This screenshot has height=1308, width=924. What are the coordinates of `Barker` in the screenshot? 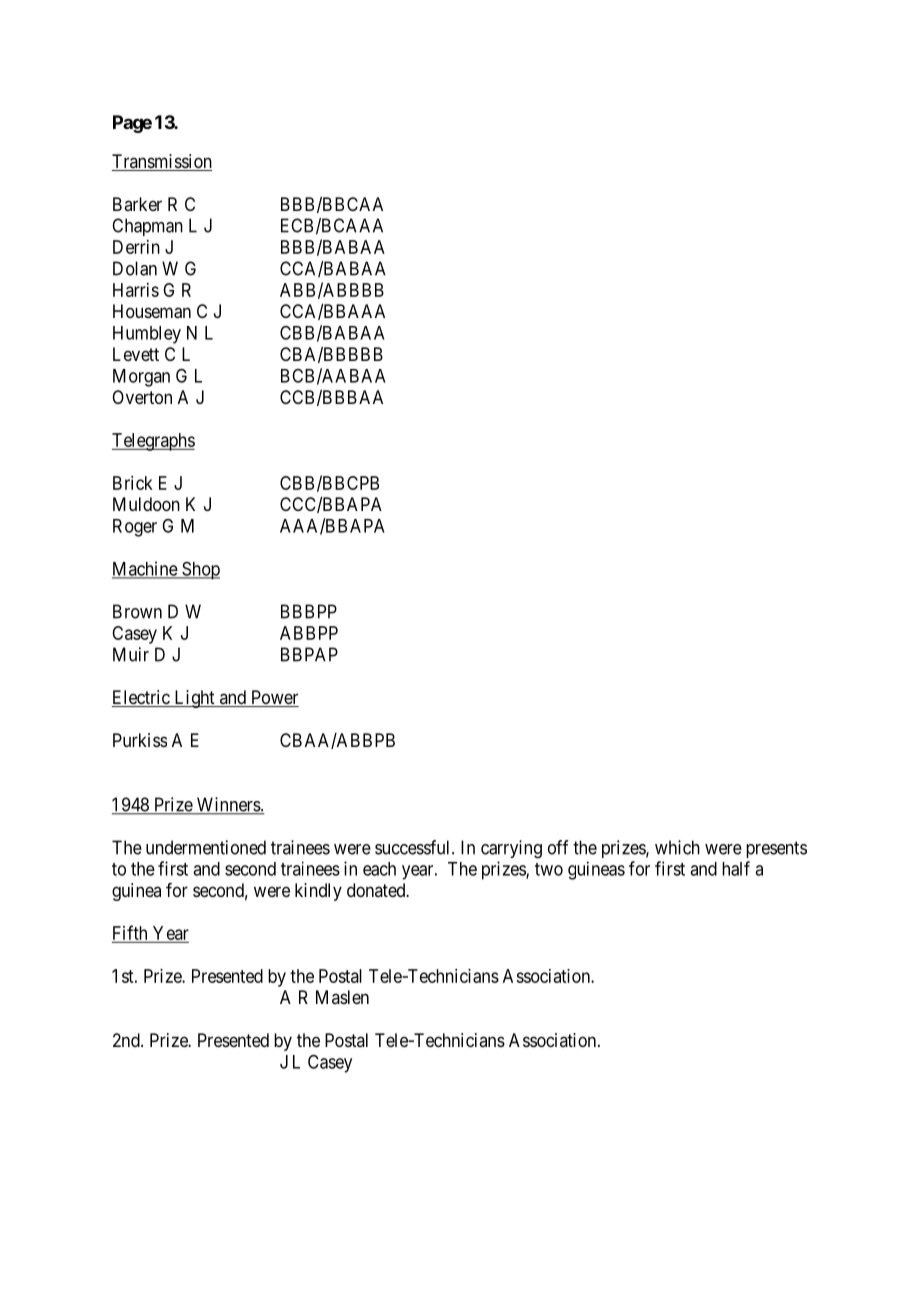 It's located at (137, 204).
